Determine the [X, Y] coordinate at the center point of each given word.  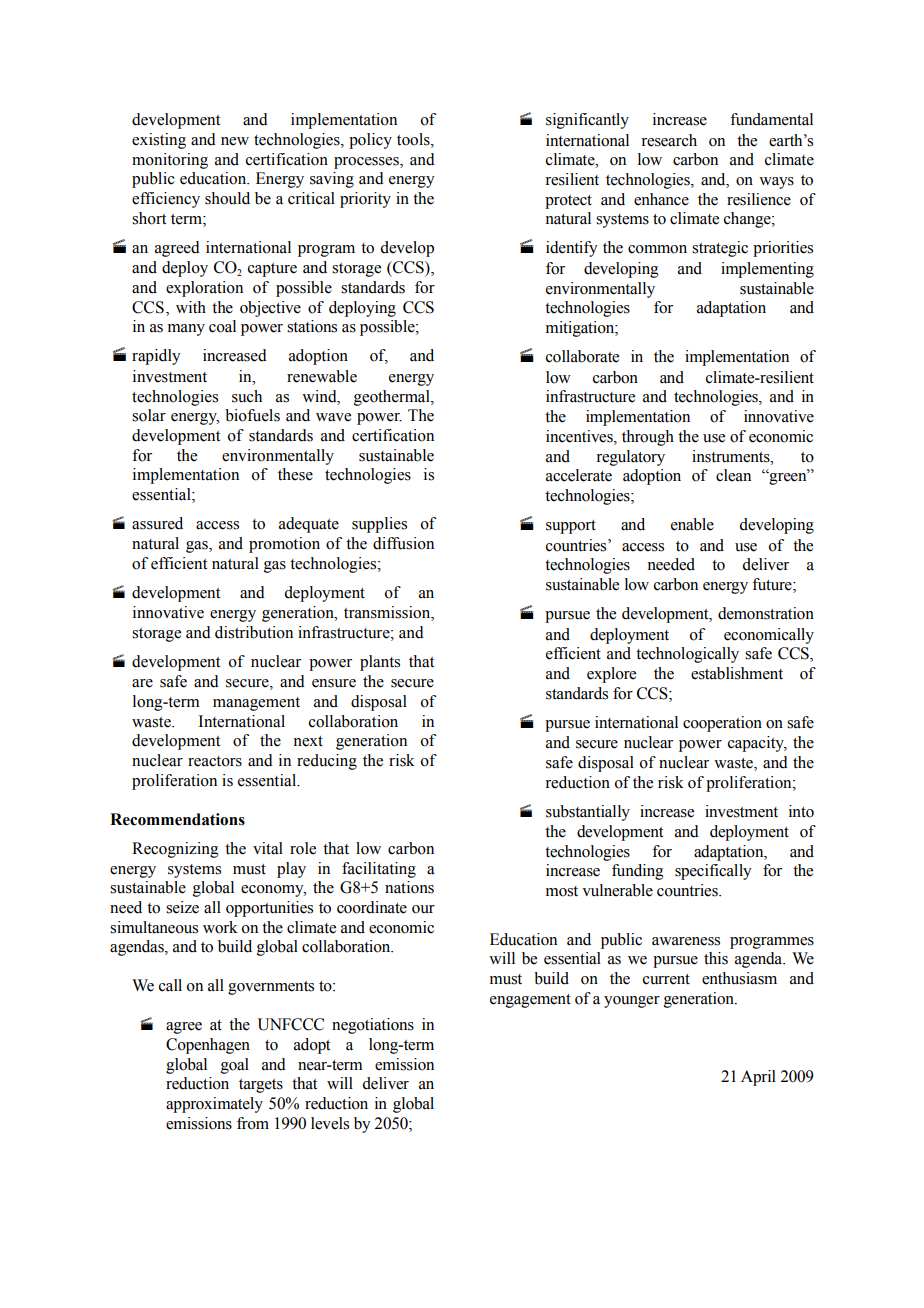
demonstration [766, 613]
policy [370, 141]
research [669, 140]
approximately [214, 1105]
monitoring [170, 161]
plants [380, 663]
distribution [254, 632]
